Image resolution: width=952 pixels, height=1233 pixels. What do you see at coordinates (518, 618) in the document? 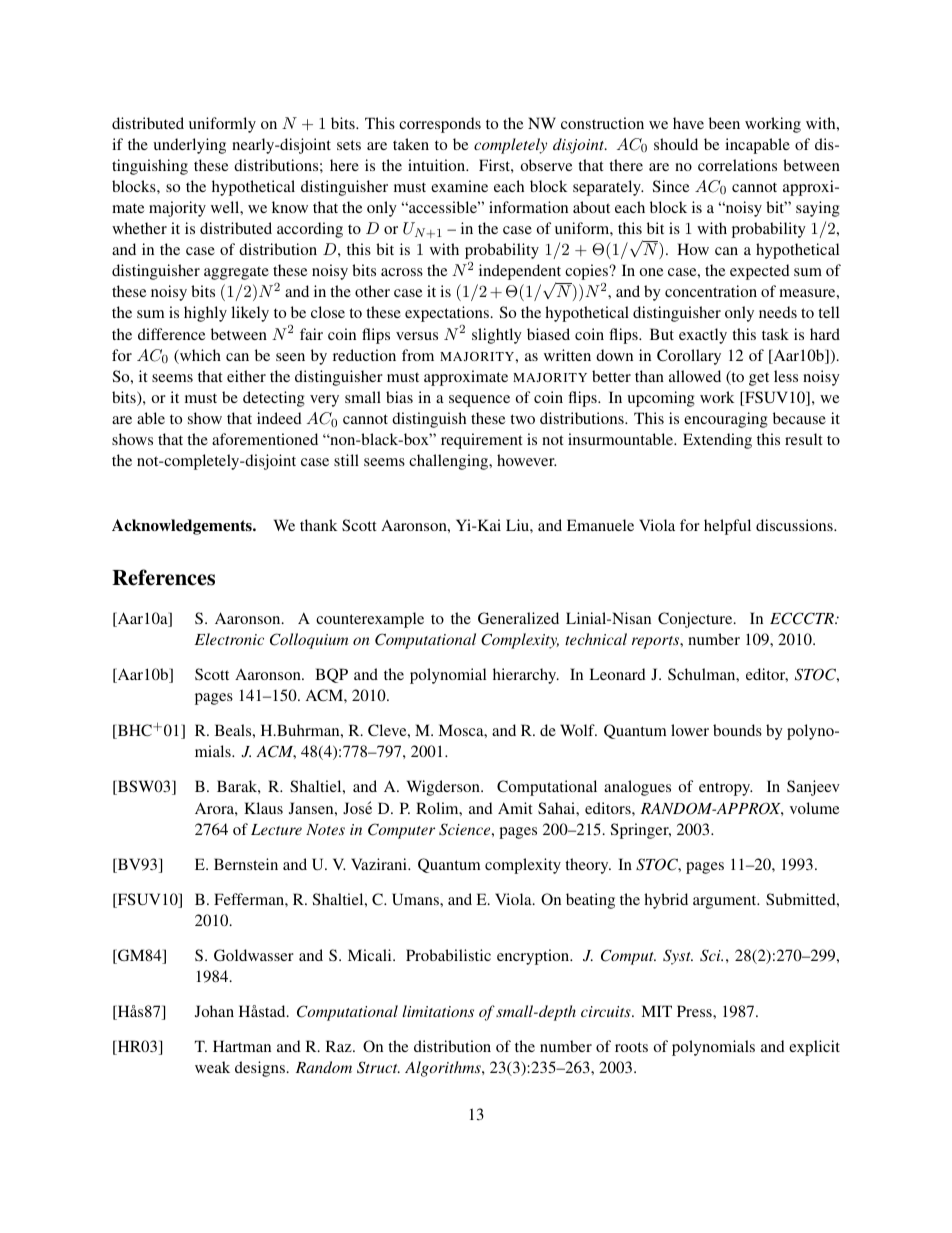
I see `Generalized` at bounding box center [518, 618].
